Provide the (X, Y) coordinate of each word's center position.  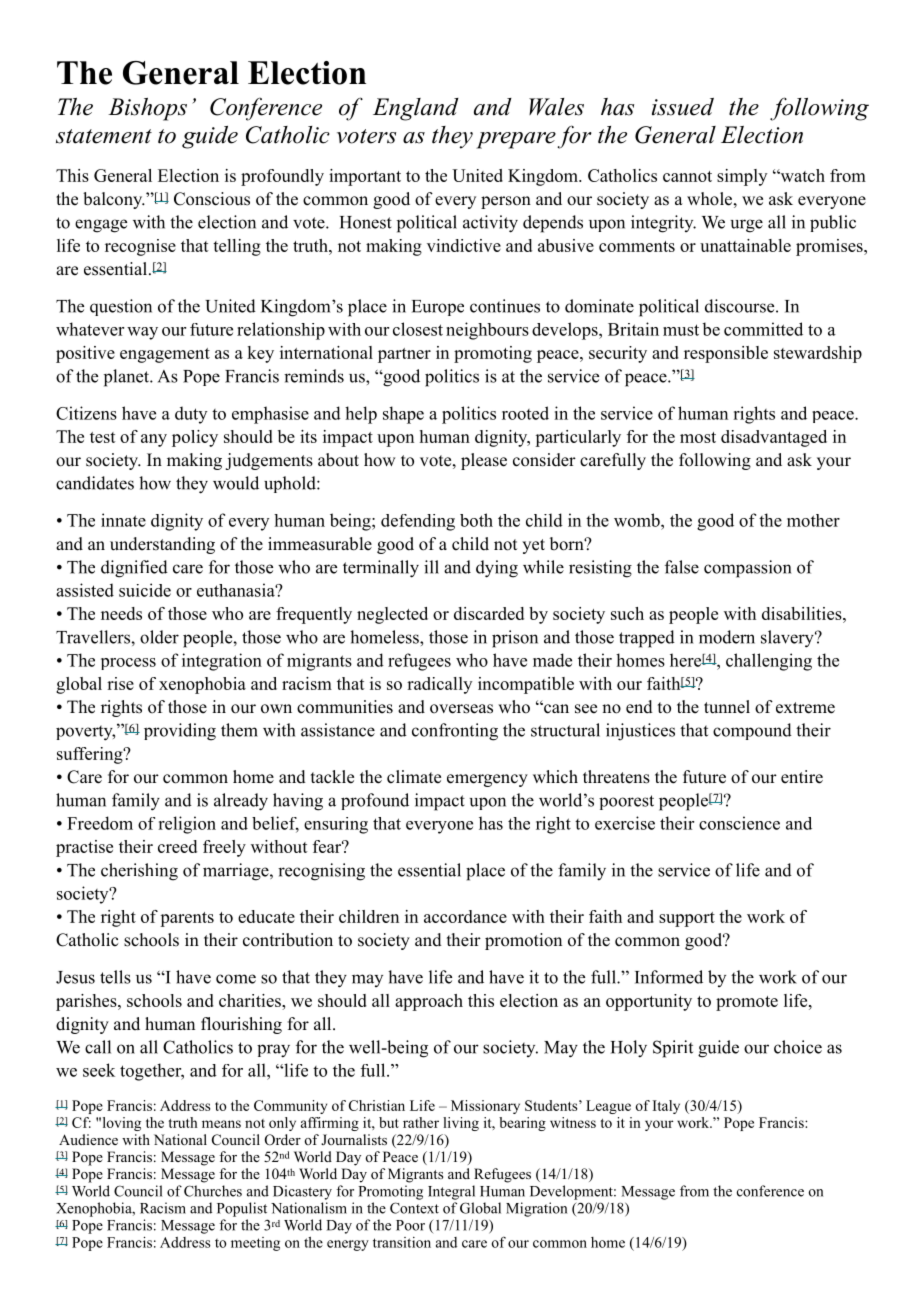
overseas (461, 709)
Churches (213, 1191)
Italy (666, 1107)
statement (104, 136)
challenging (769, 662)
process (128, 664)
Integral (451, 1192)
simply (742, 177)
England (416, 109)
